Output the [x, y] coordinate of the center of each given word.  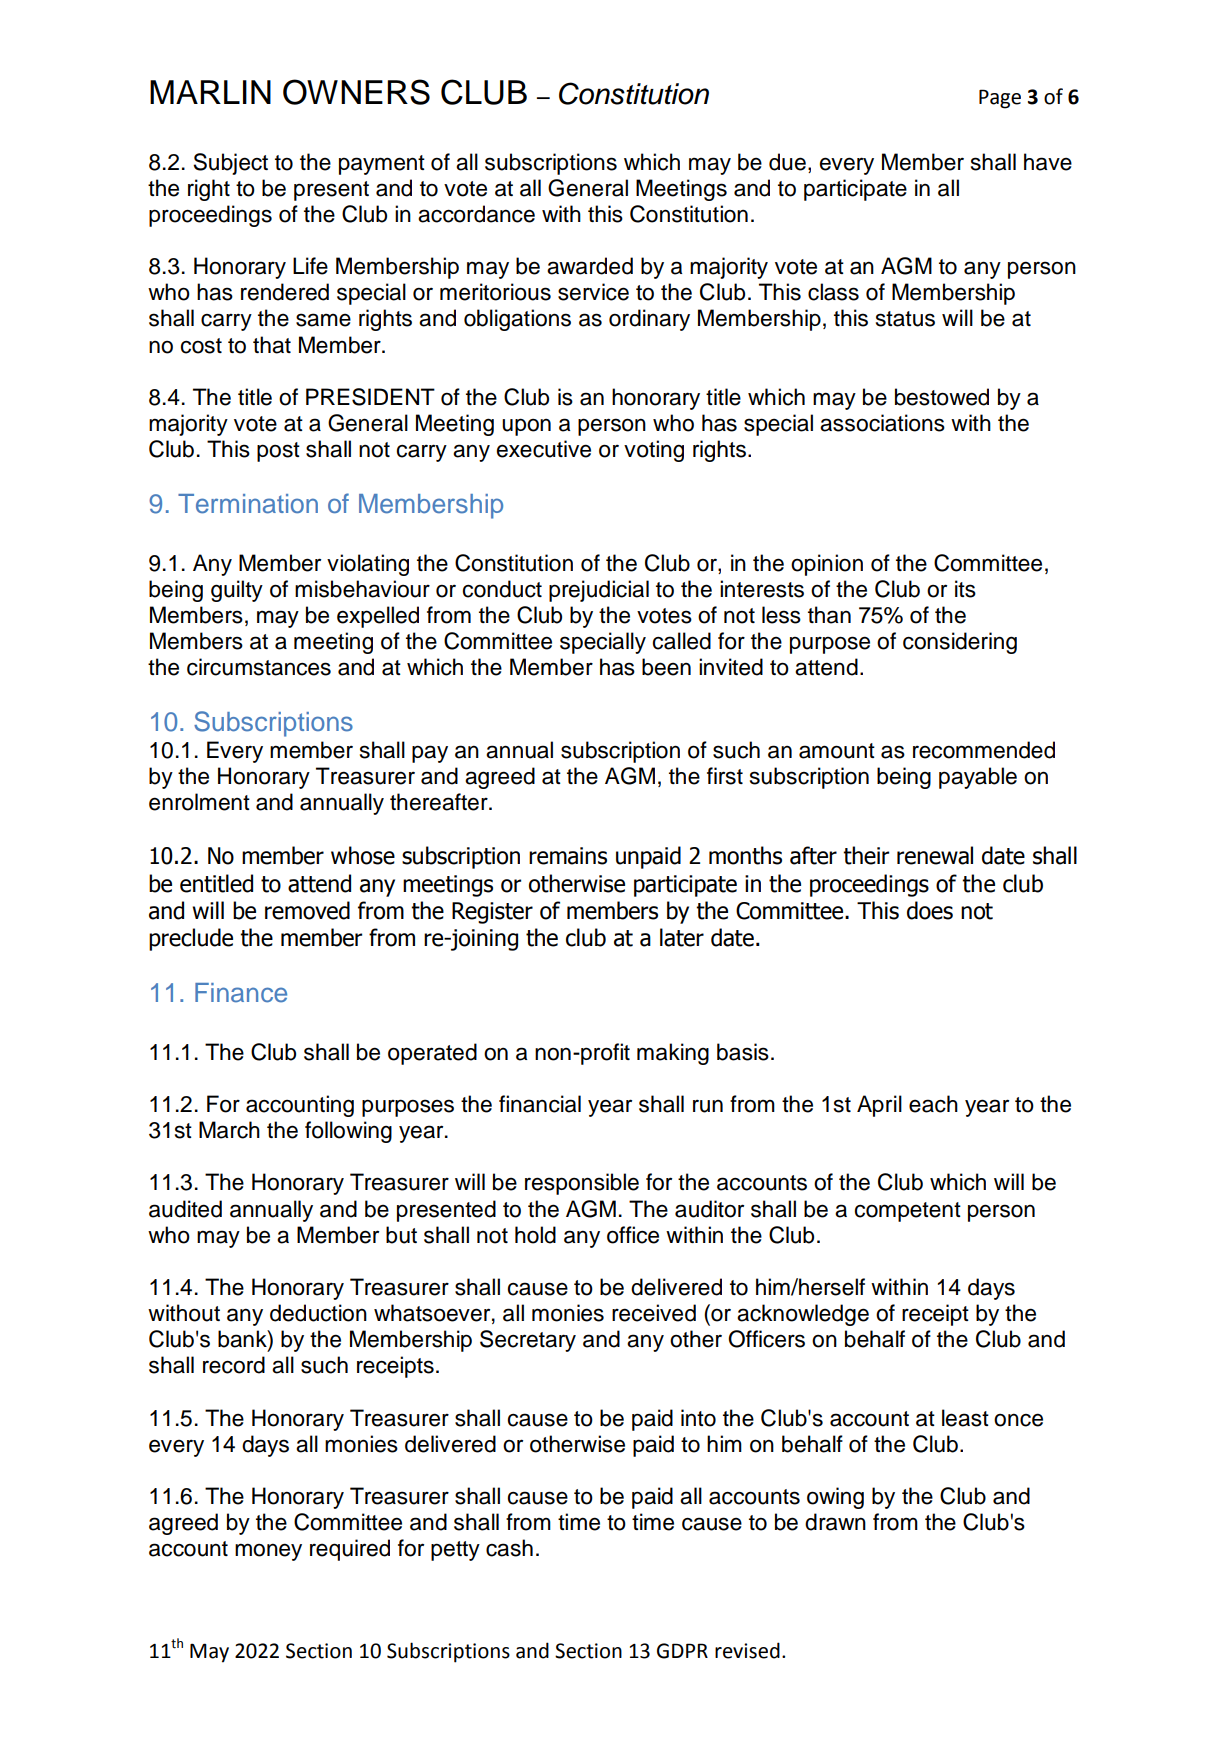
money [268, 1552]
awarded [590, 266]
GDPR [682, 1651]
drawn [835, 1522]
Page [1000, 99]
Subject [230, 164]
